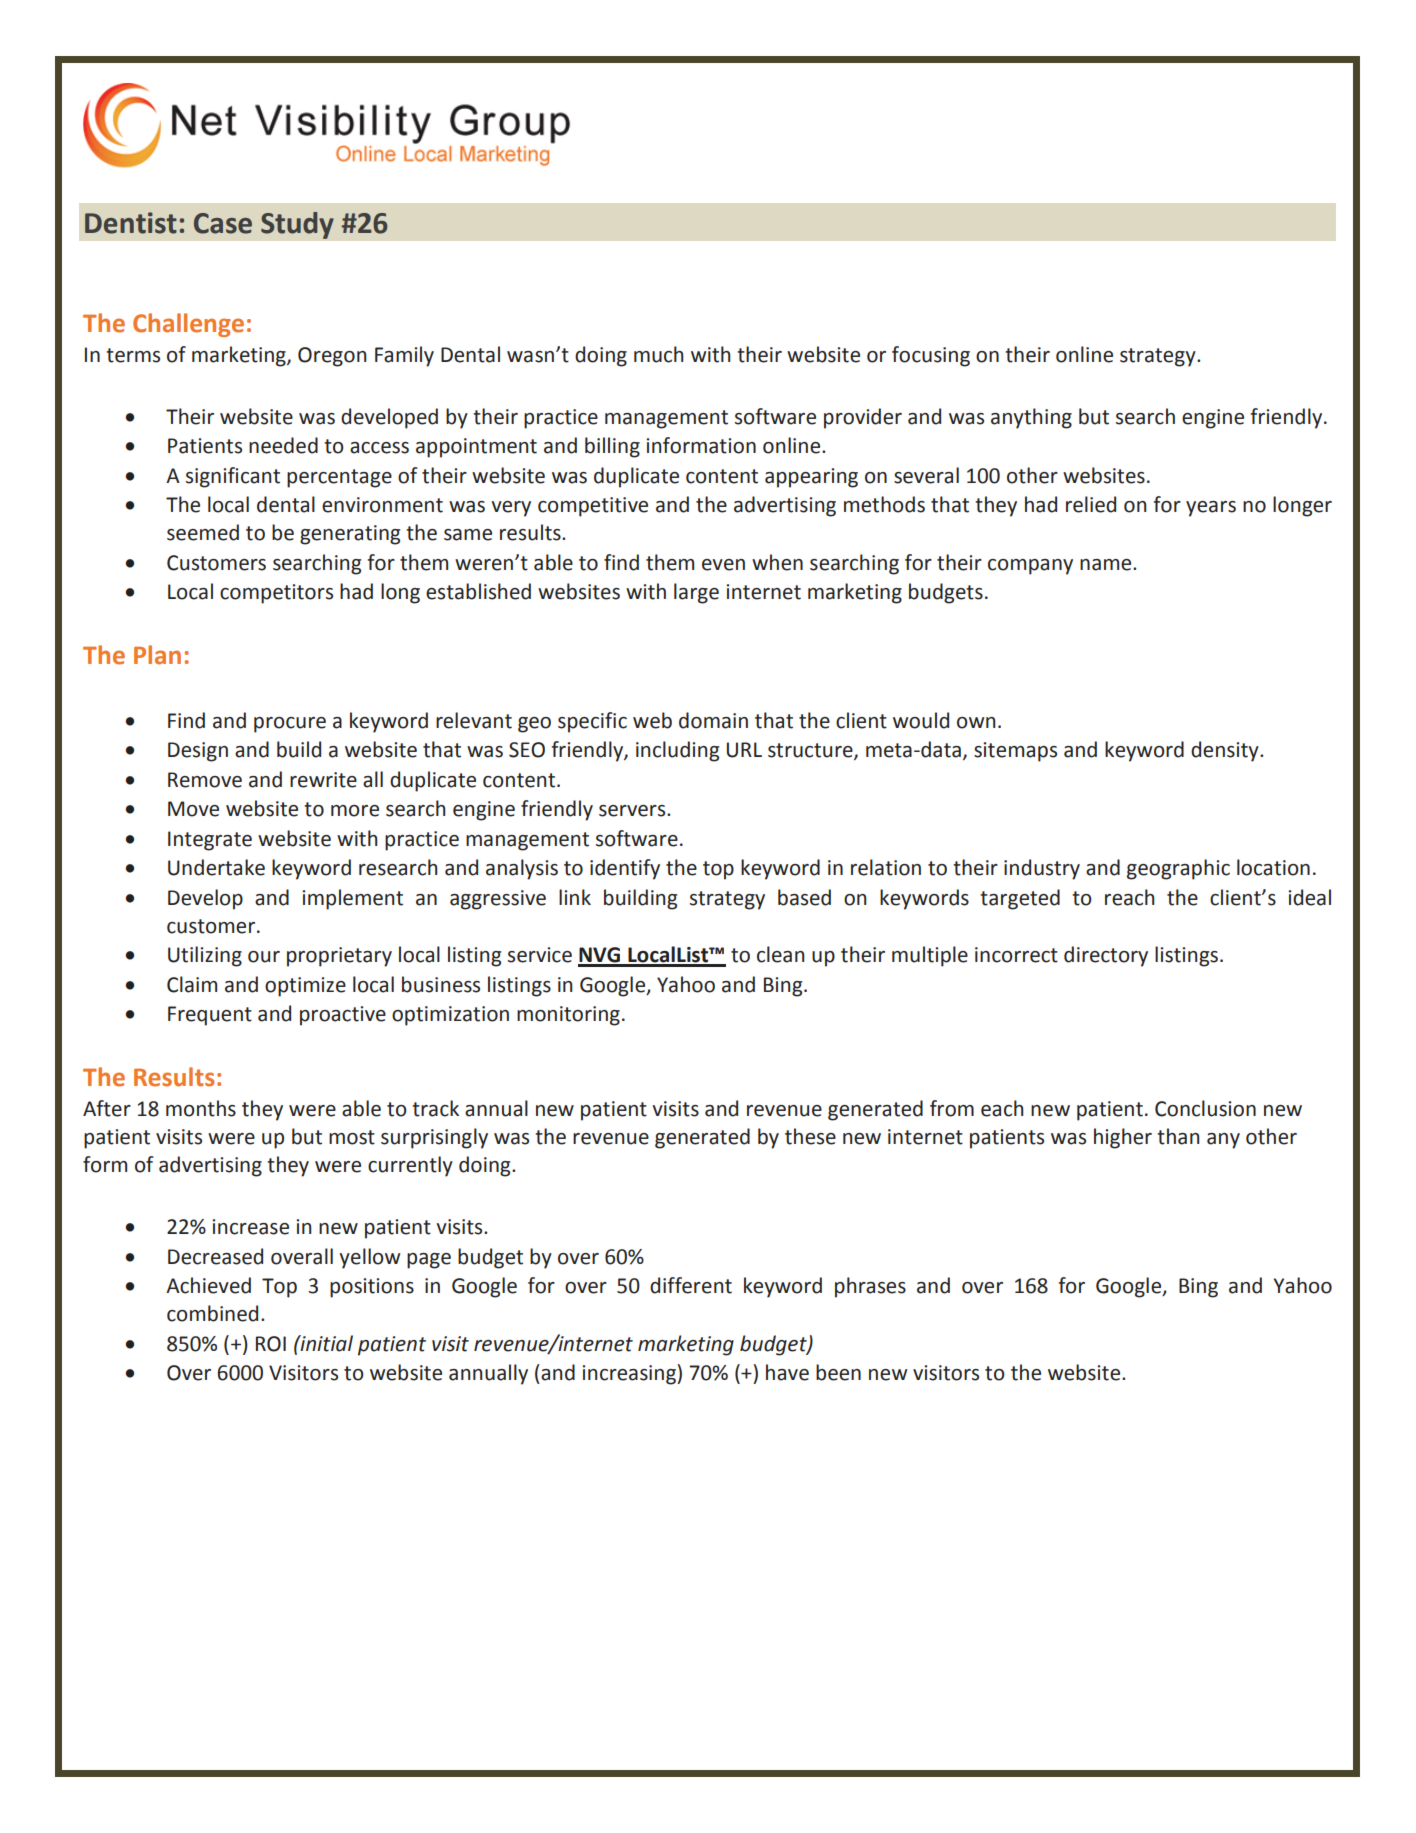 The image size is (1416, 1833). I want to click on rewrite, so click(323, 780).
